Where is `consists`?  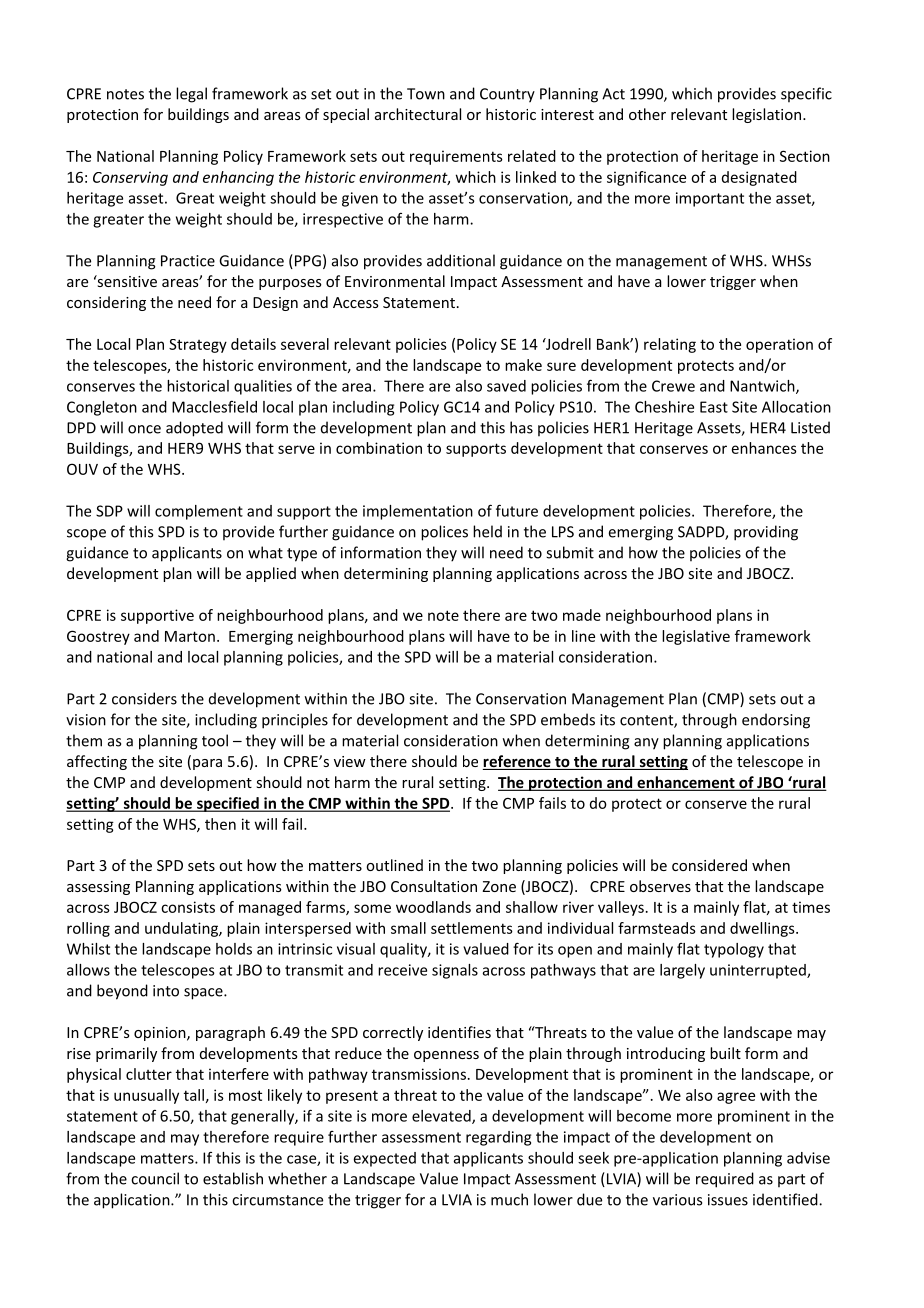 consists is located at coordinates (188, 907).
